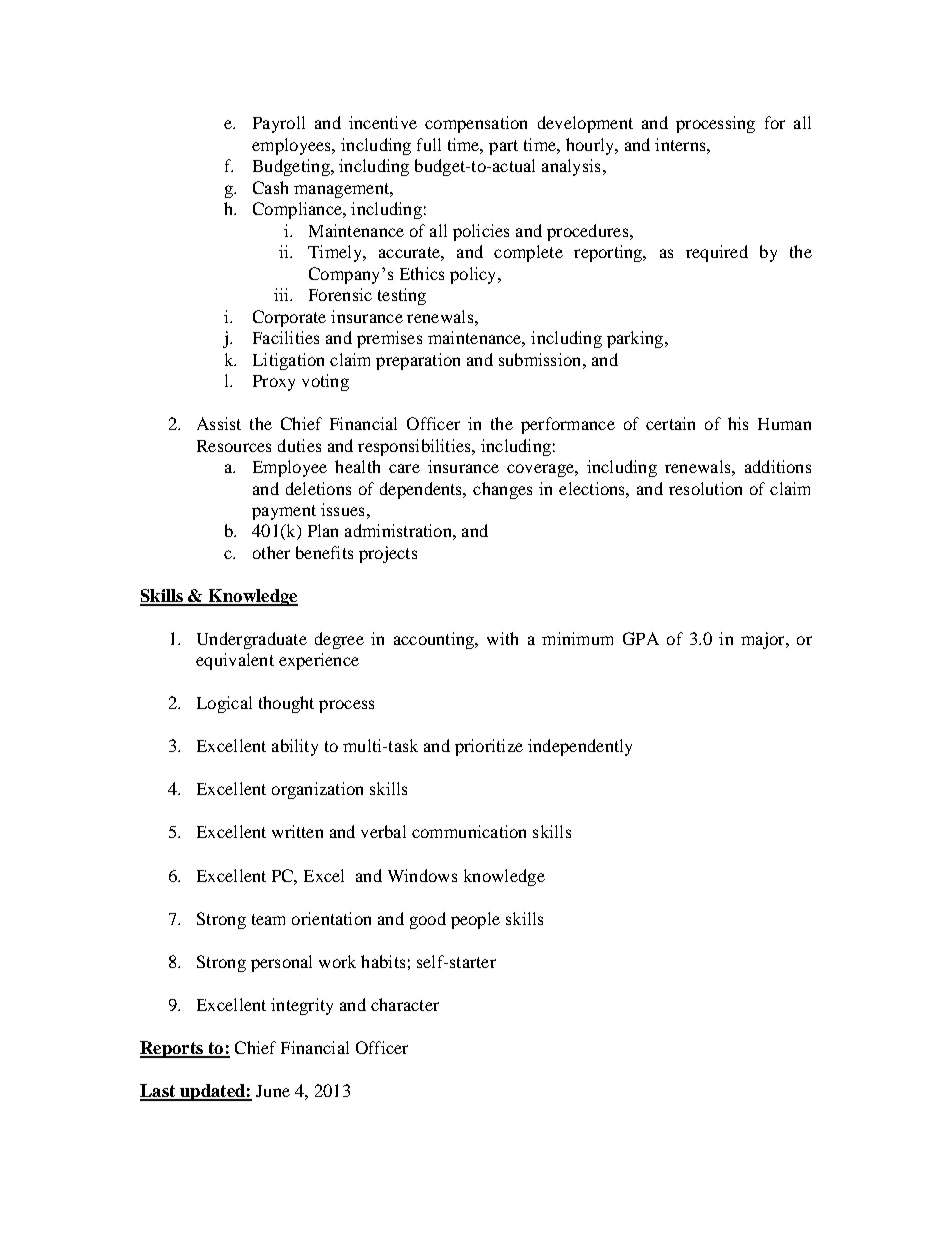 The width and height of the document is (952, 1233). What do you see at coordinates (681, 144) in the document?
I see `interns` at bounding box center [681, 144].
